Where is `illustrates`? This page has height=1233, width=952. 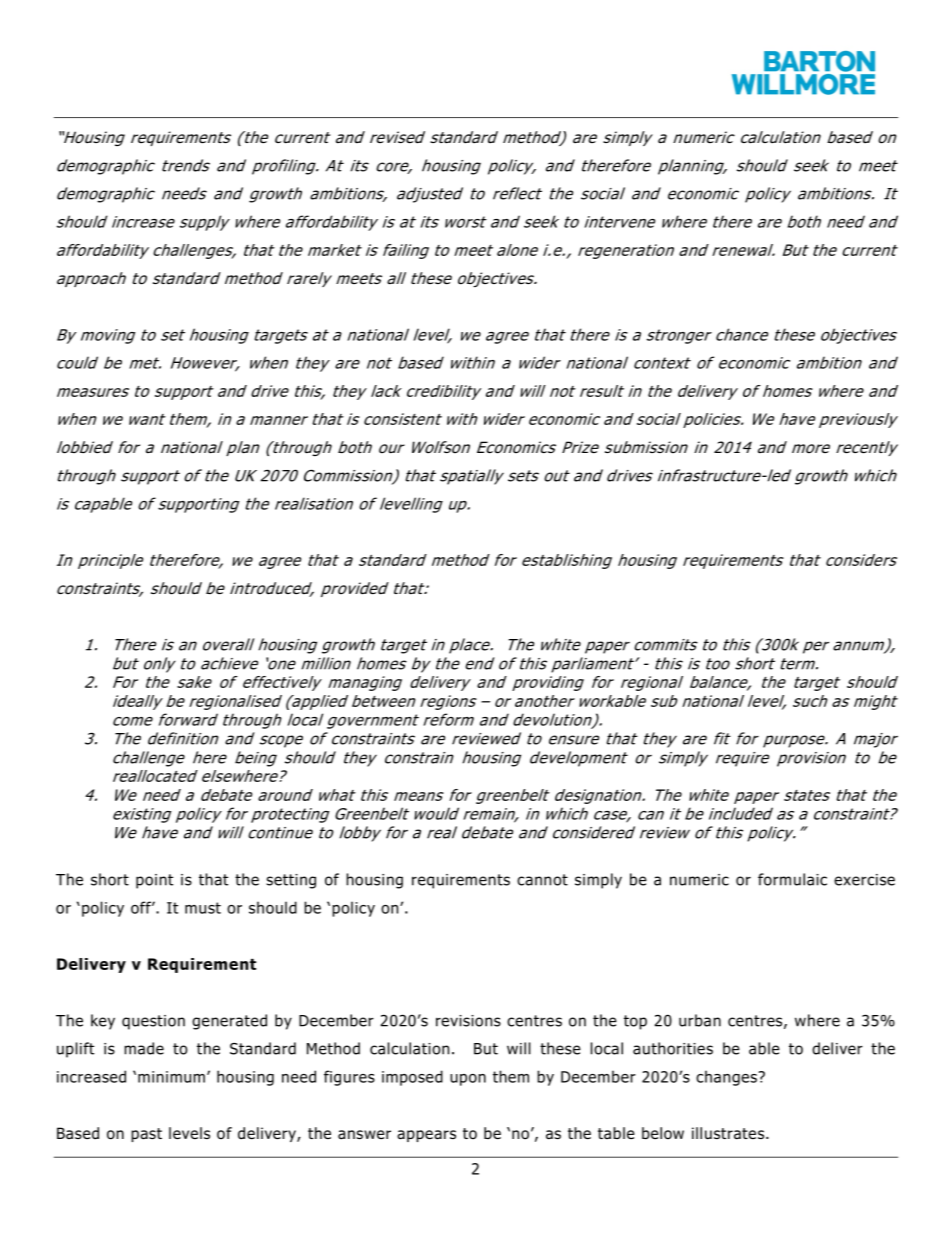
illustrates is located at coordinates (729, 1133).
